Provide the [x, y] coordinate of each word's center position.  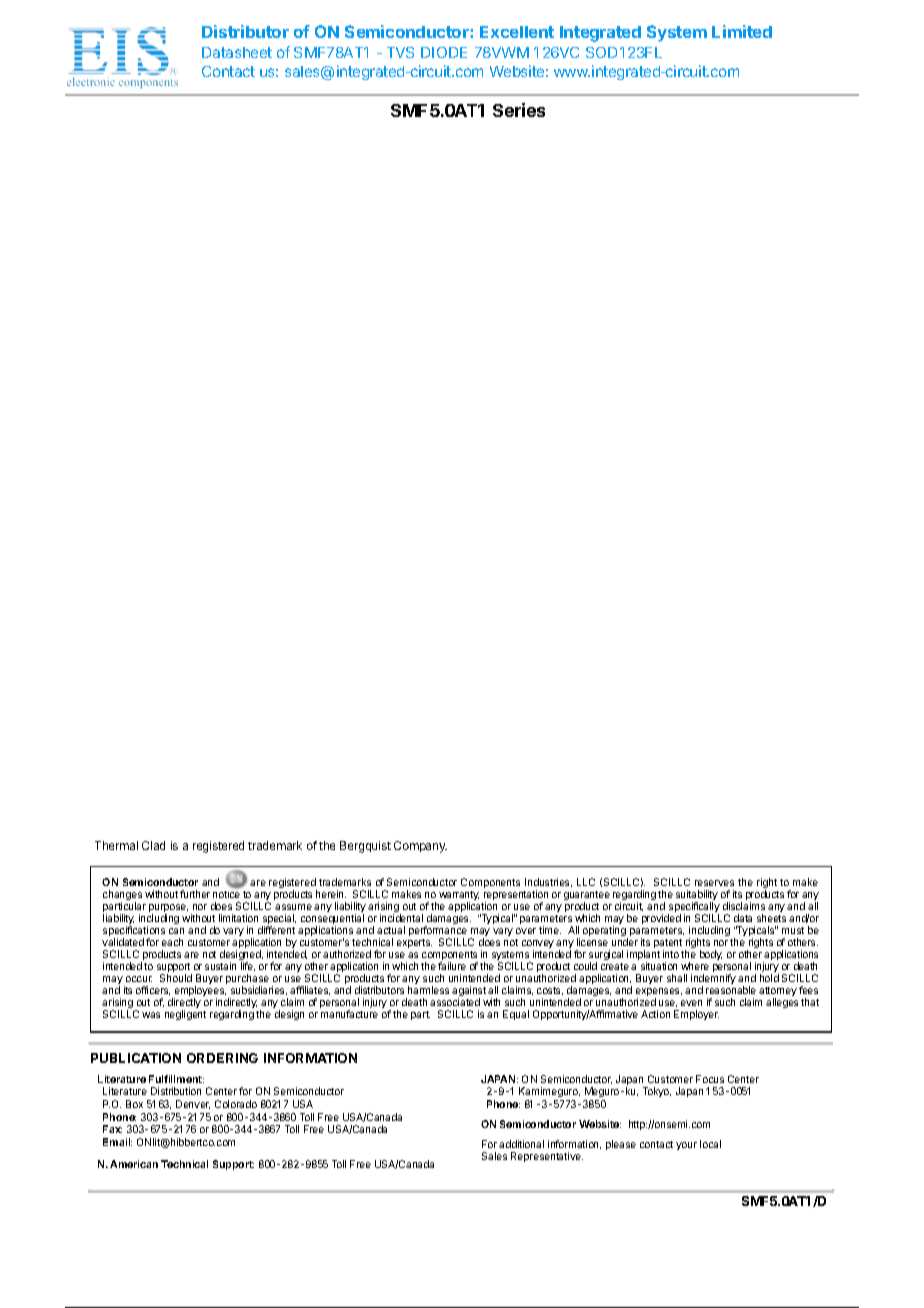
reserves [714, 883]
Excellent [517, 32]
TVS [400, 52]
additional [521, 1144]
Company [420, 847]
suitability [697, 896]
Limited [742, 31]
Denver [193, 1104]
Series [519, 110]
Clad [153, 845]
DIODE [444, 52]
